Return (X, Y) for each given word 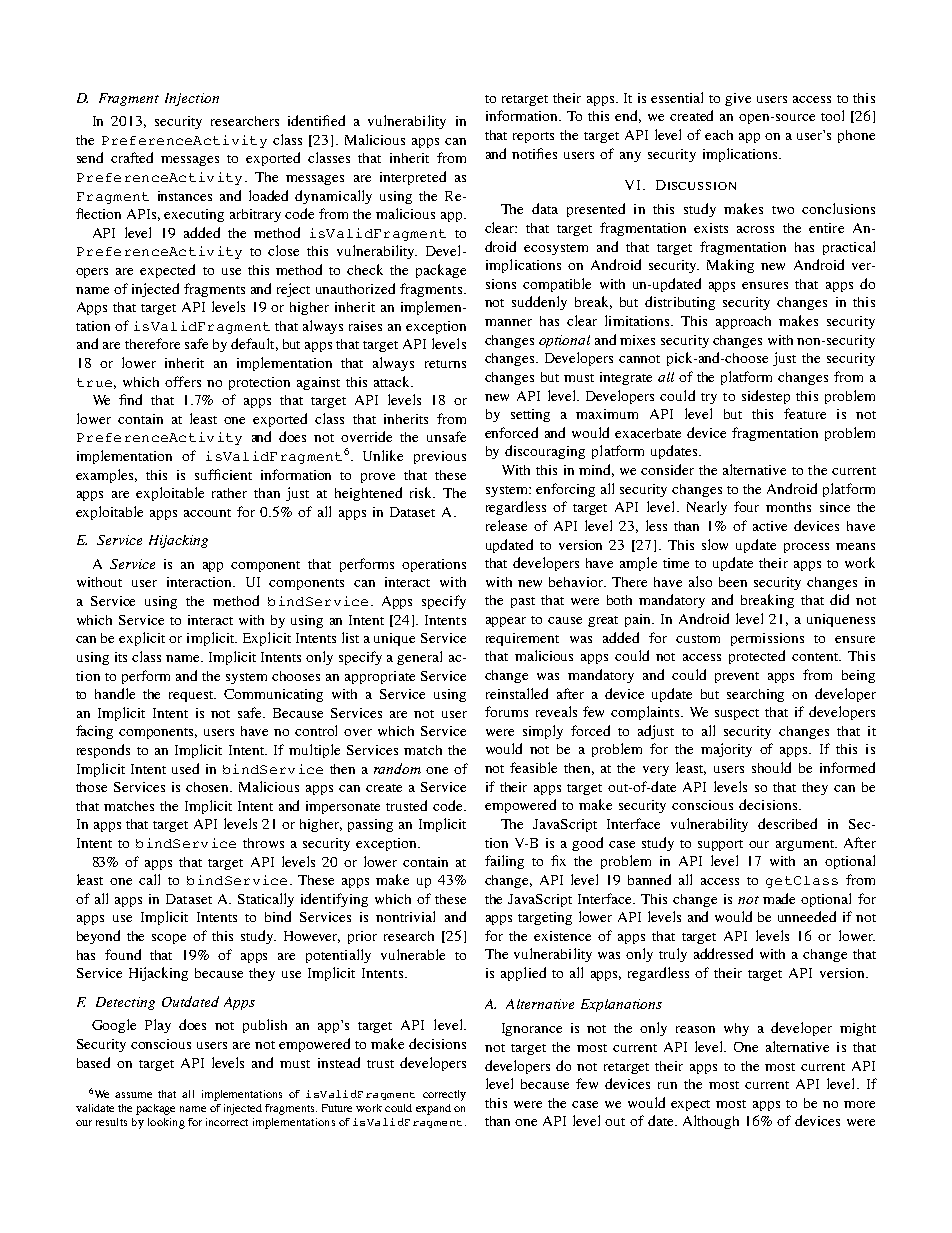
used (185, 768)
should (771, 767)
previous (440, 457)
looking (166, 1123)
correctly (444, 1095)
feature (805, 413)
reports (533, 137)
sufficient (223, 474)
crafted (132, 157)
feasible (533, 767)
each (719, 135)
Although (711, 1122)
